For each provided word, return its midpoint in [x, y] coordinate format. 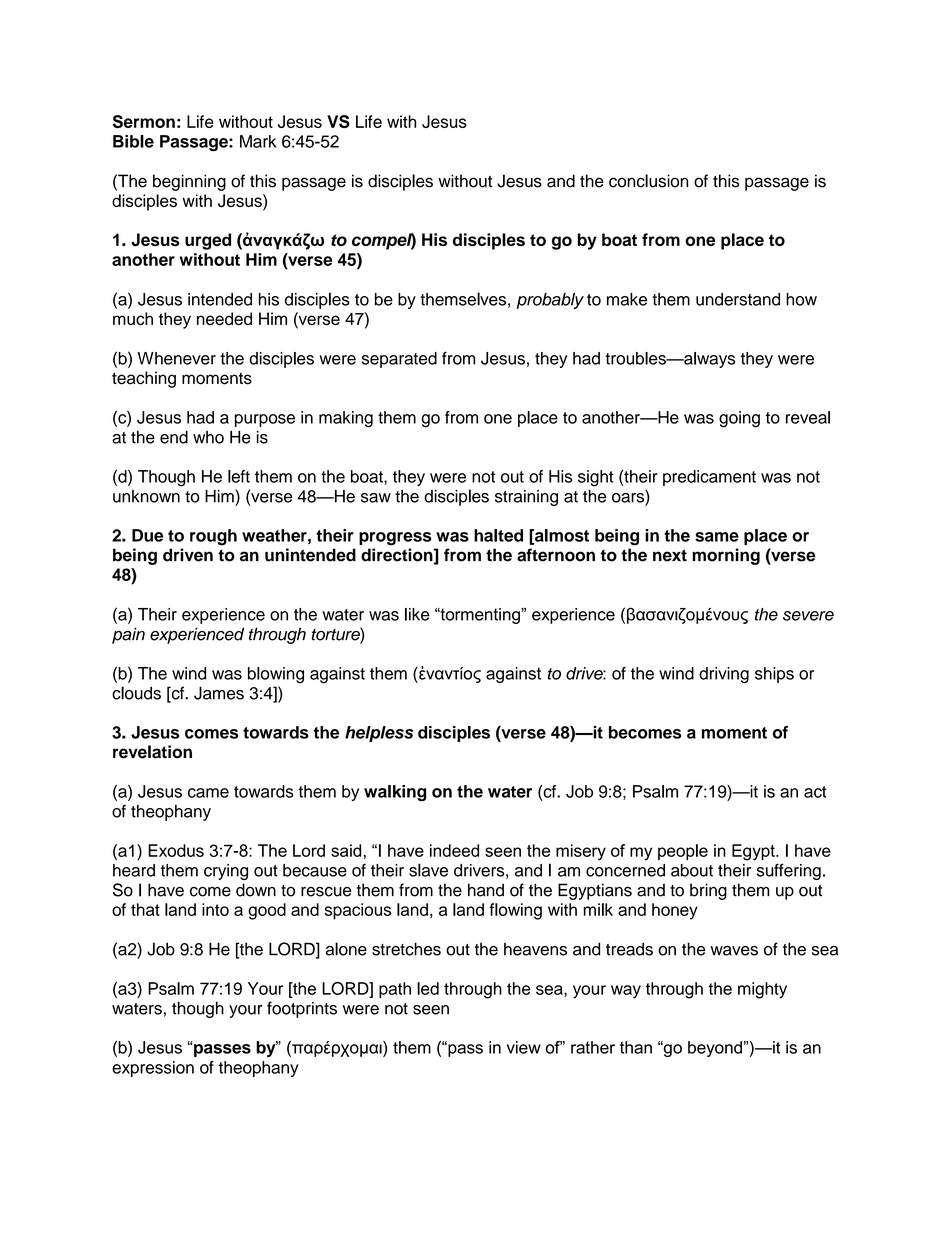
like [417, 614]
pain [128, 635]
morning [726, 556]
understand [738, 299]
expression [153, 1069]
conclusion [648, 181]
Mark [258, 141]
